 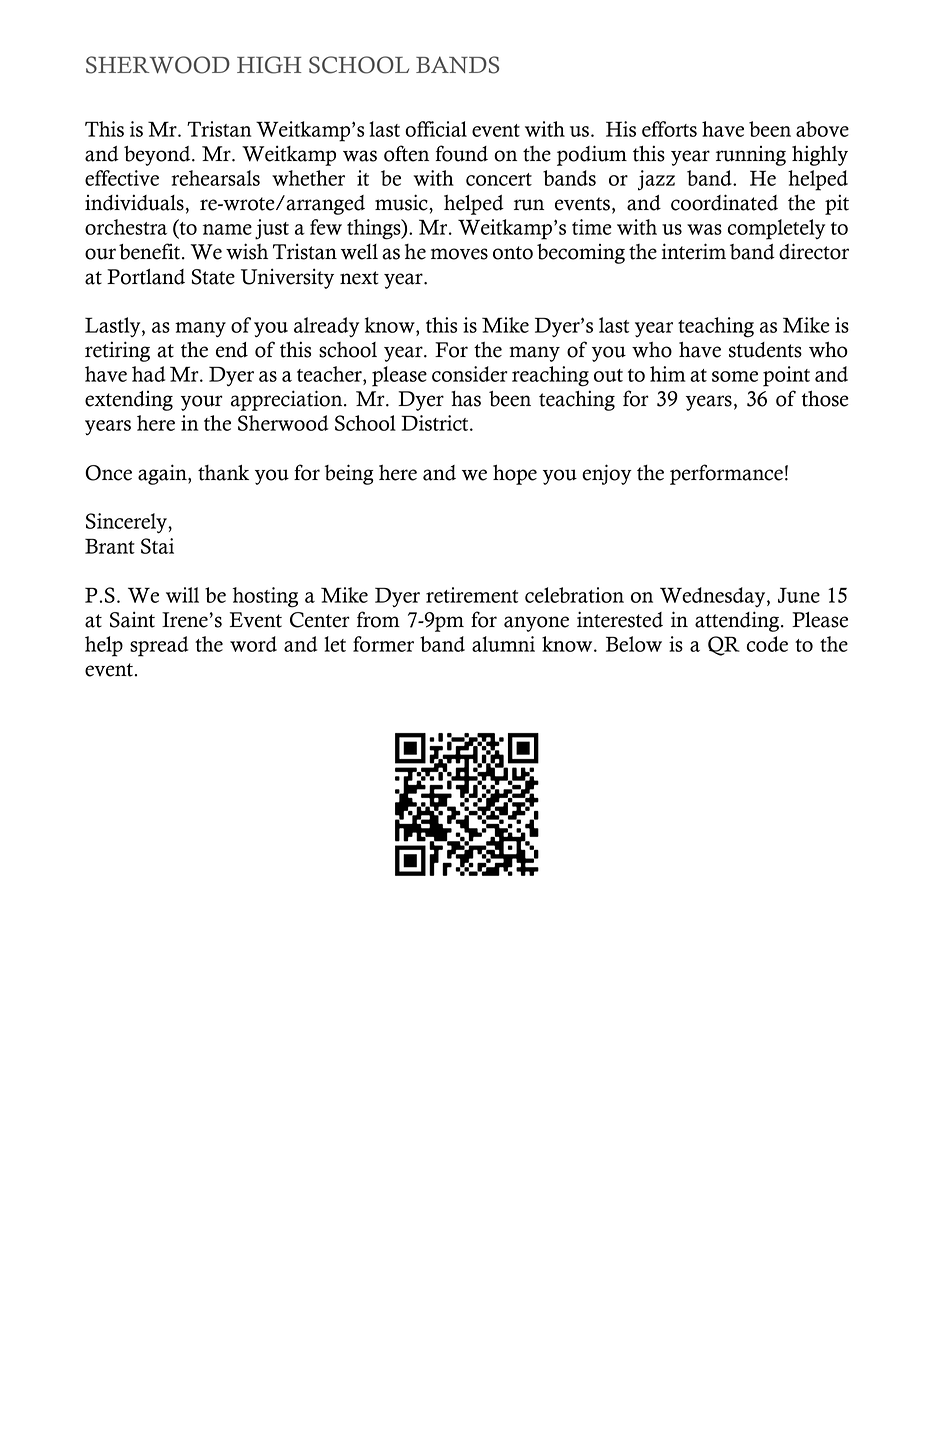 What do you see at coordinates (461, 153) in the page?
I see `found` at bounding box center [461, 153].
